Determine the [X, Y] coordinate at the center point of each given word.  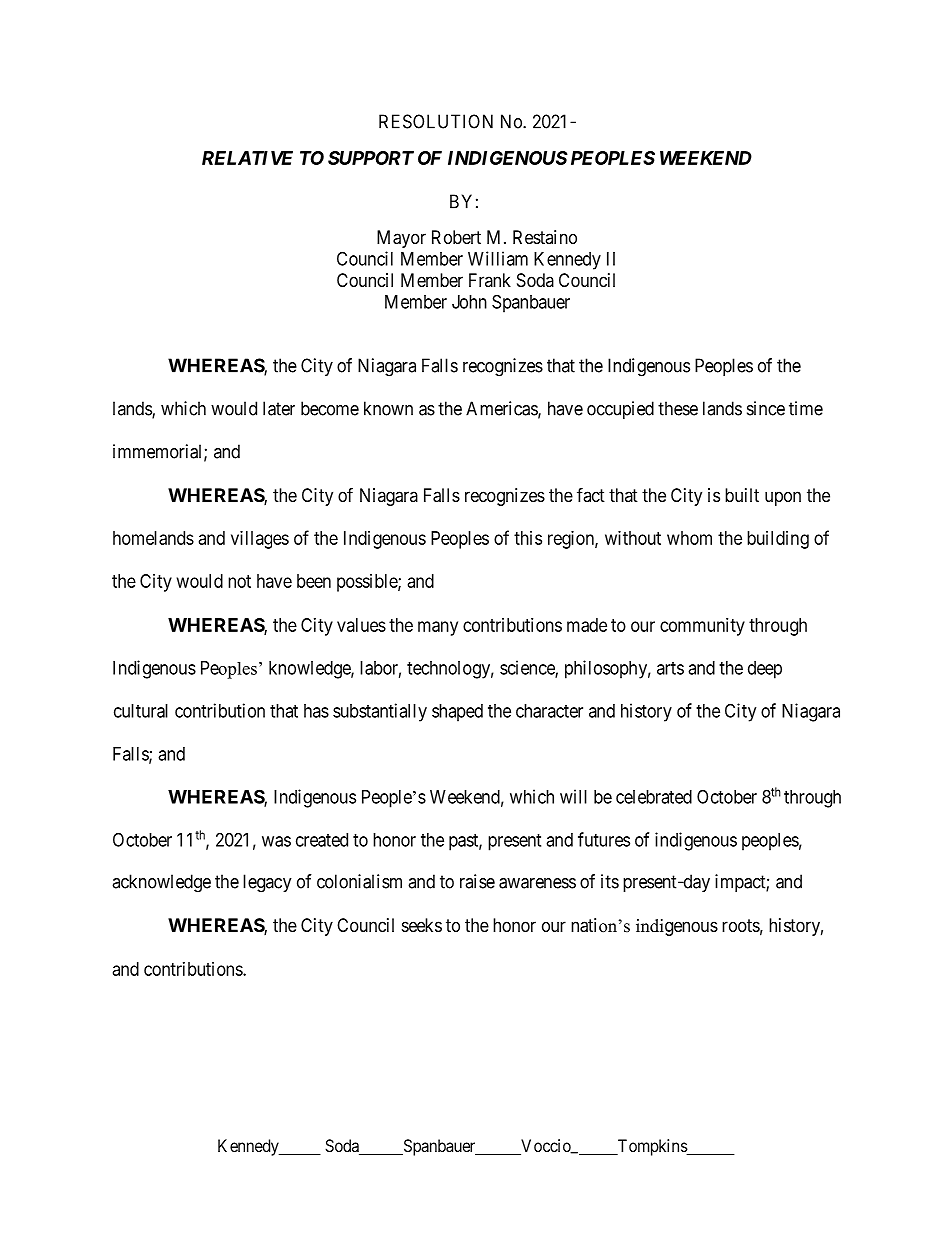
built [742, 495]
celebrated [654, 797]
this [528, 538]
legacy [267, 883]
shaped [457, 713]
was [276, 841]
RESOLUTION [436, 121]
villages [260, 540]
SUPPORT [371, 158]
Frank [490, 280]
